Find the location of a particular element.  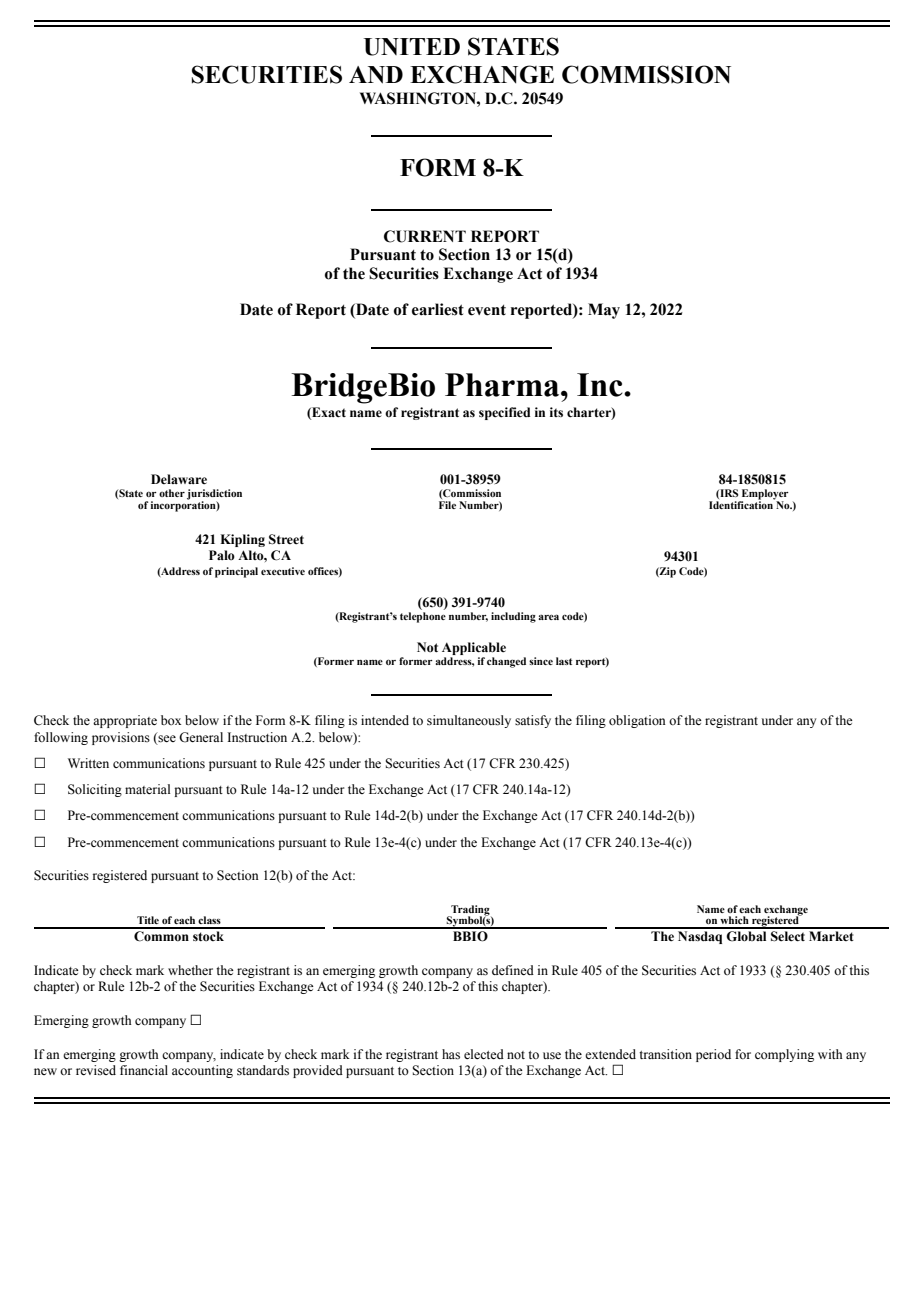

Employer is located at coordinates (764, 495).
